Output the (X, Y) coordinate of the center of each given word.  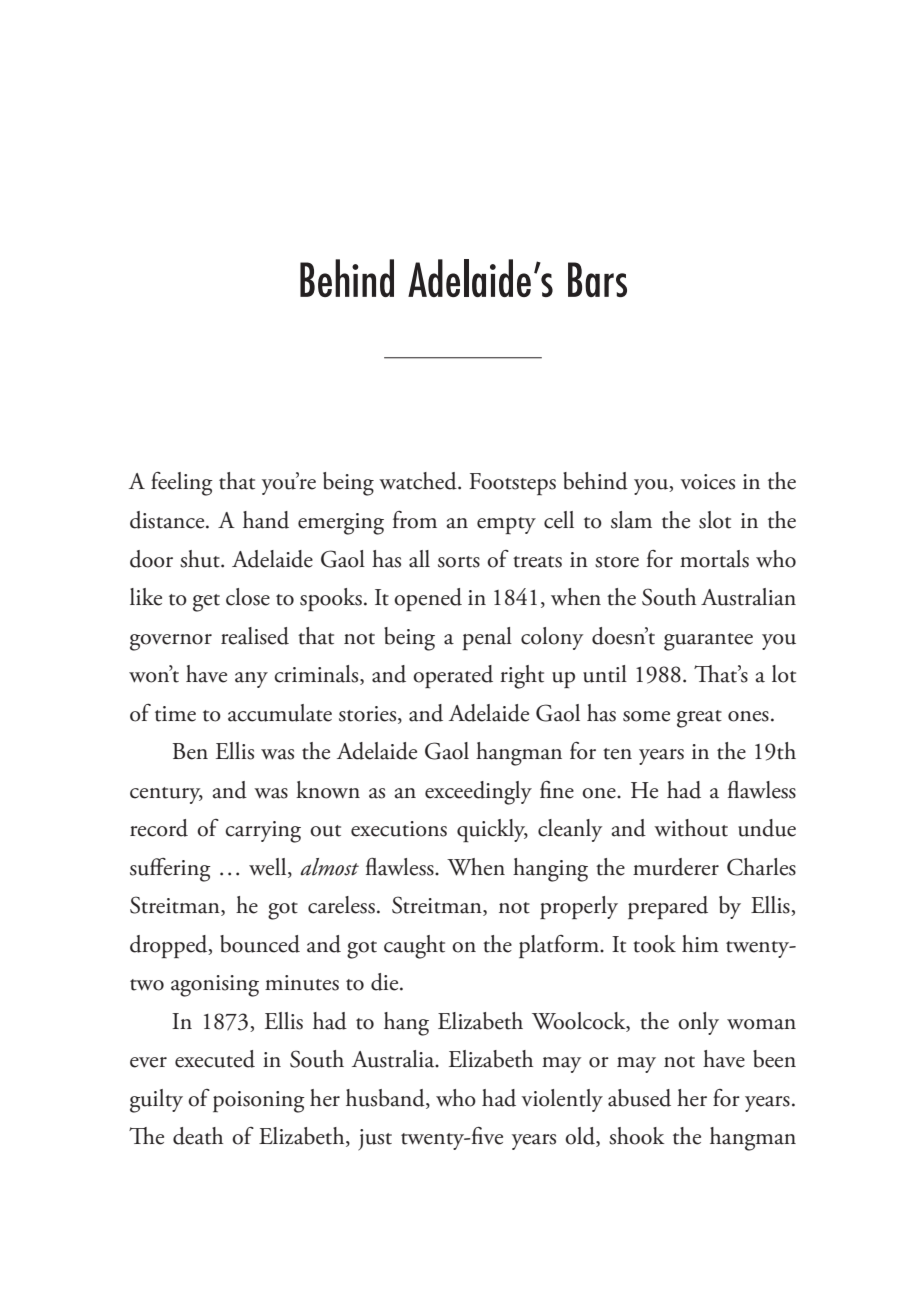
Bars (597, 279)
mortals (714, 559)
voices (708, 482)
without (691, 828)
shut (201, 559)
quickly (492, 830)
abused (639, 1098)
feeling (182, 484)
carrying (263, 832)
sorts (459, 562)
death (198, 1136)
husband (386, 1099)
